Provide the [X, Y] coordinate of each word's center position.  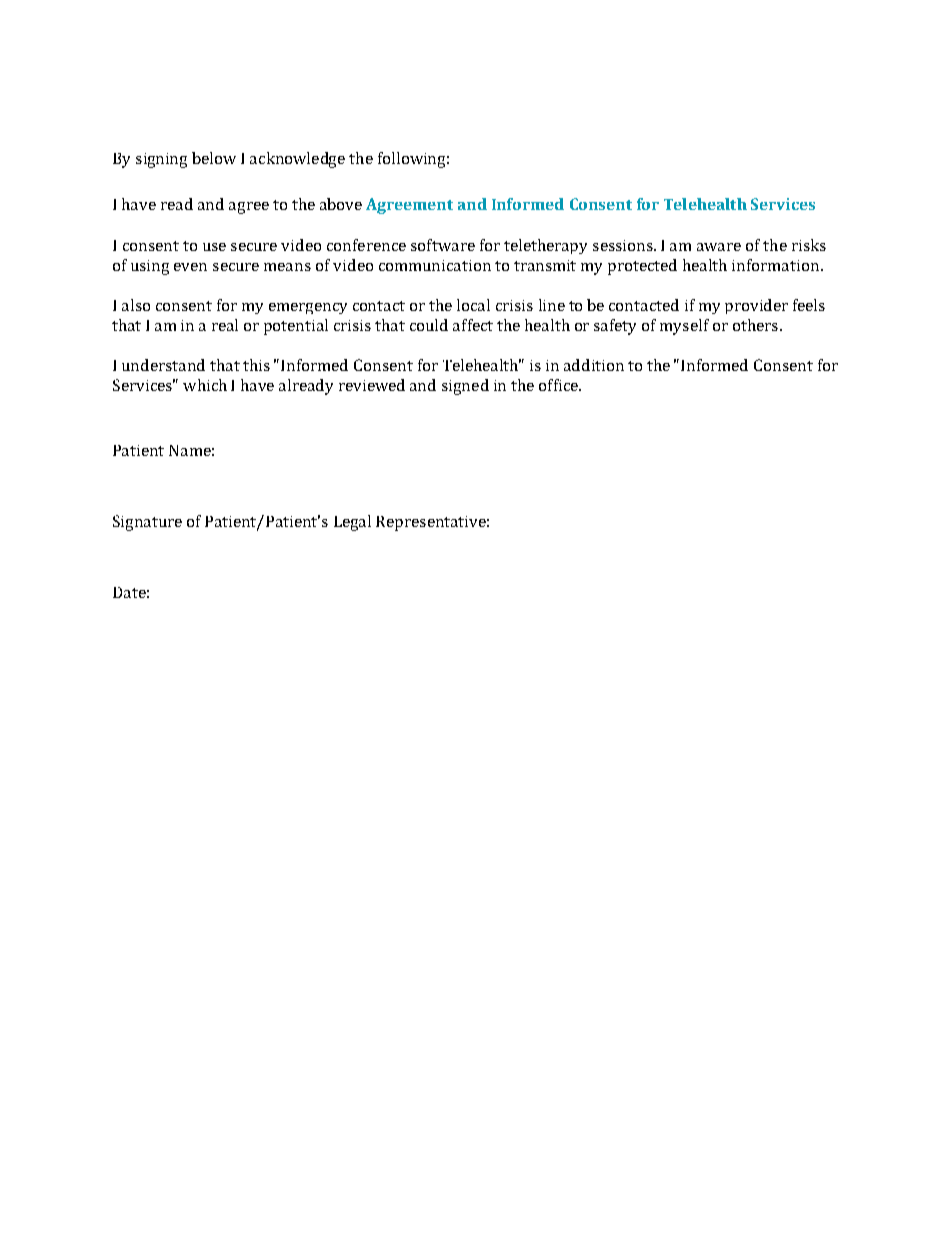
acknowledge [297, 160]
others [755, 325]
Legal [352, 523]
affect [473, 325]
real [225, 325]
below [214, 158]
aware [719, 247]
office [559, 385]
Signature [147, 523]
